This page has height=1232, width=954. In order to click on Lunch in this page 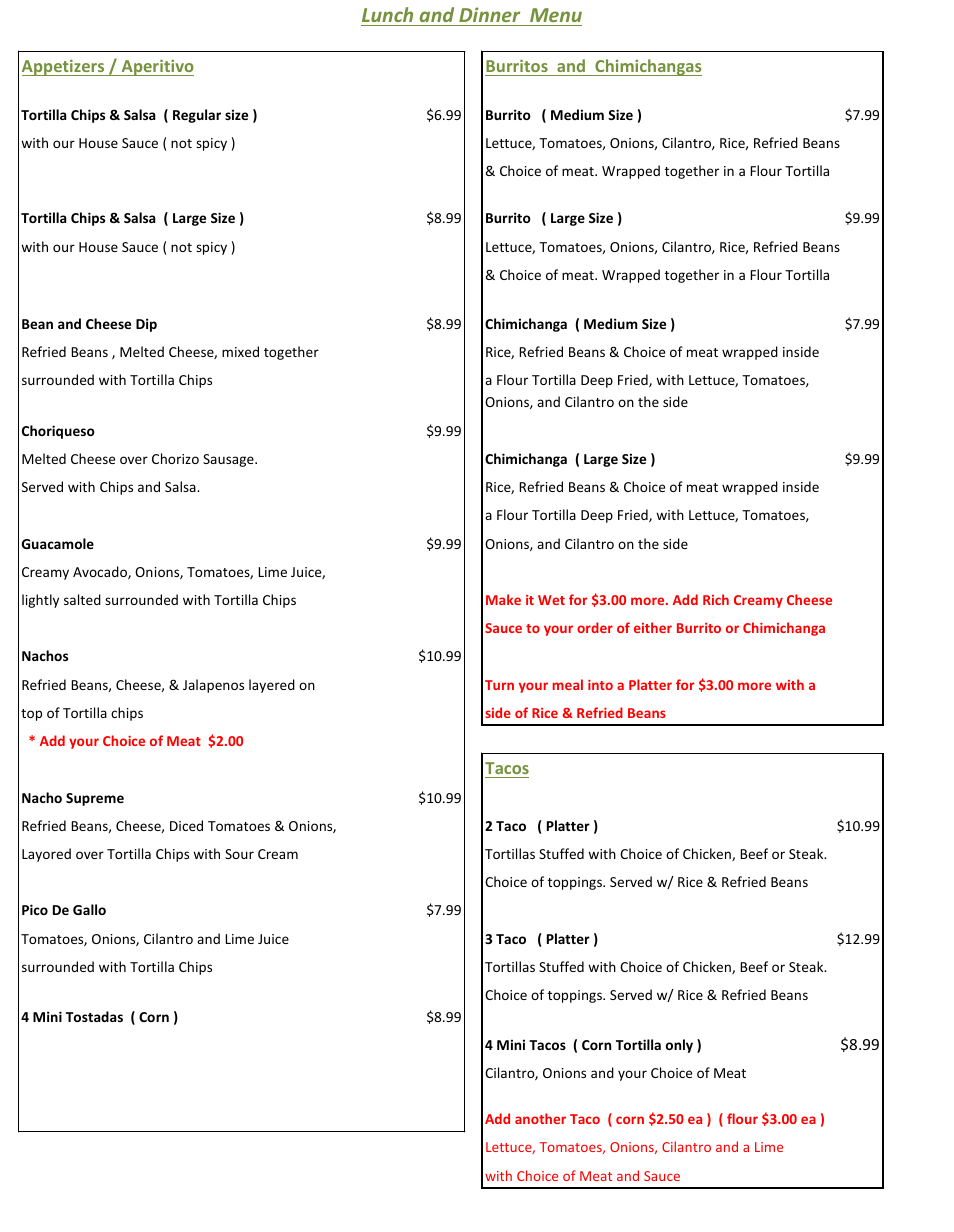, I will do `click(387, 14)`.
